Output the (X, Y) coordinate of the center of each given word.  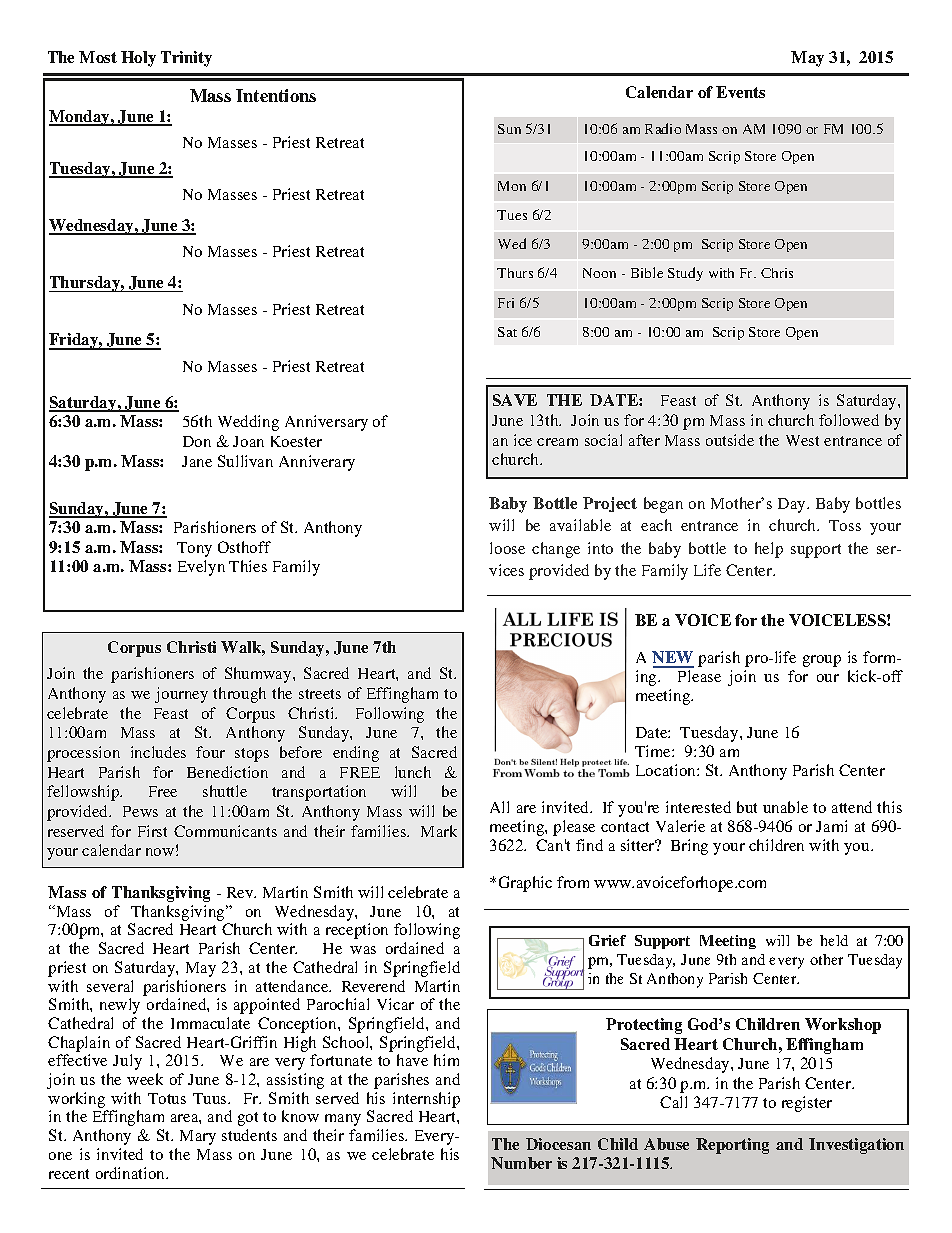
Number (521, 1163)
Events (740, 92)
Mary (198, 1137)
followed (849, 420)
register (807, 1104)
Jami (831, 826)
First (152, 831)
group (822, 661)
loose (507, 548)
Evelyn (201, 568)
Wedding (248, 423)
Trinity (186, 59)
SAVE (515, 400)
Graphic (525, 884)
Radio (663, 128)
